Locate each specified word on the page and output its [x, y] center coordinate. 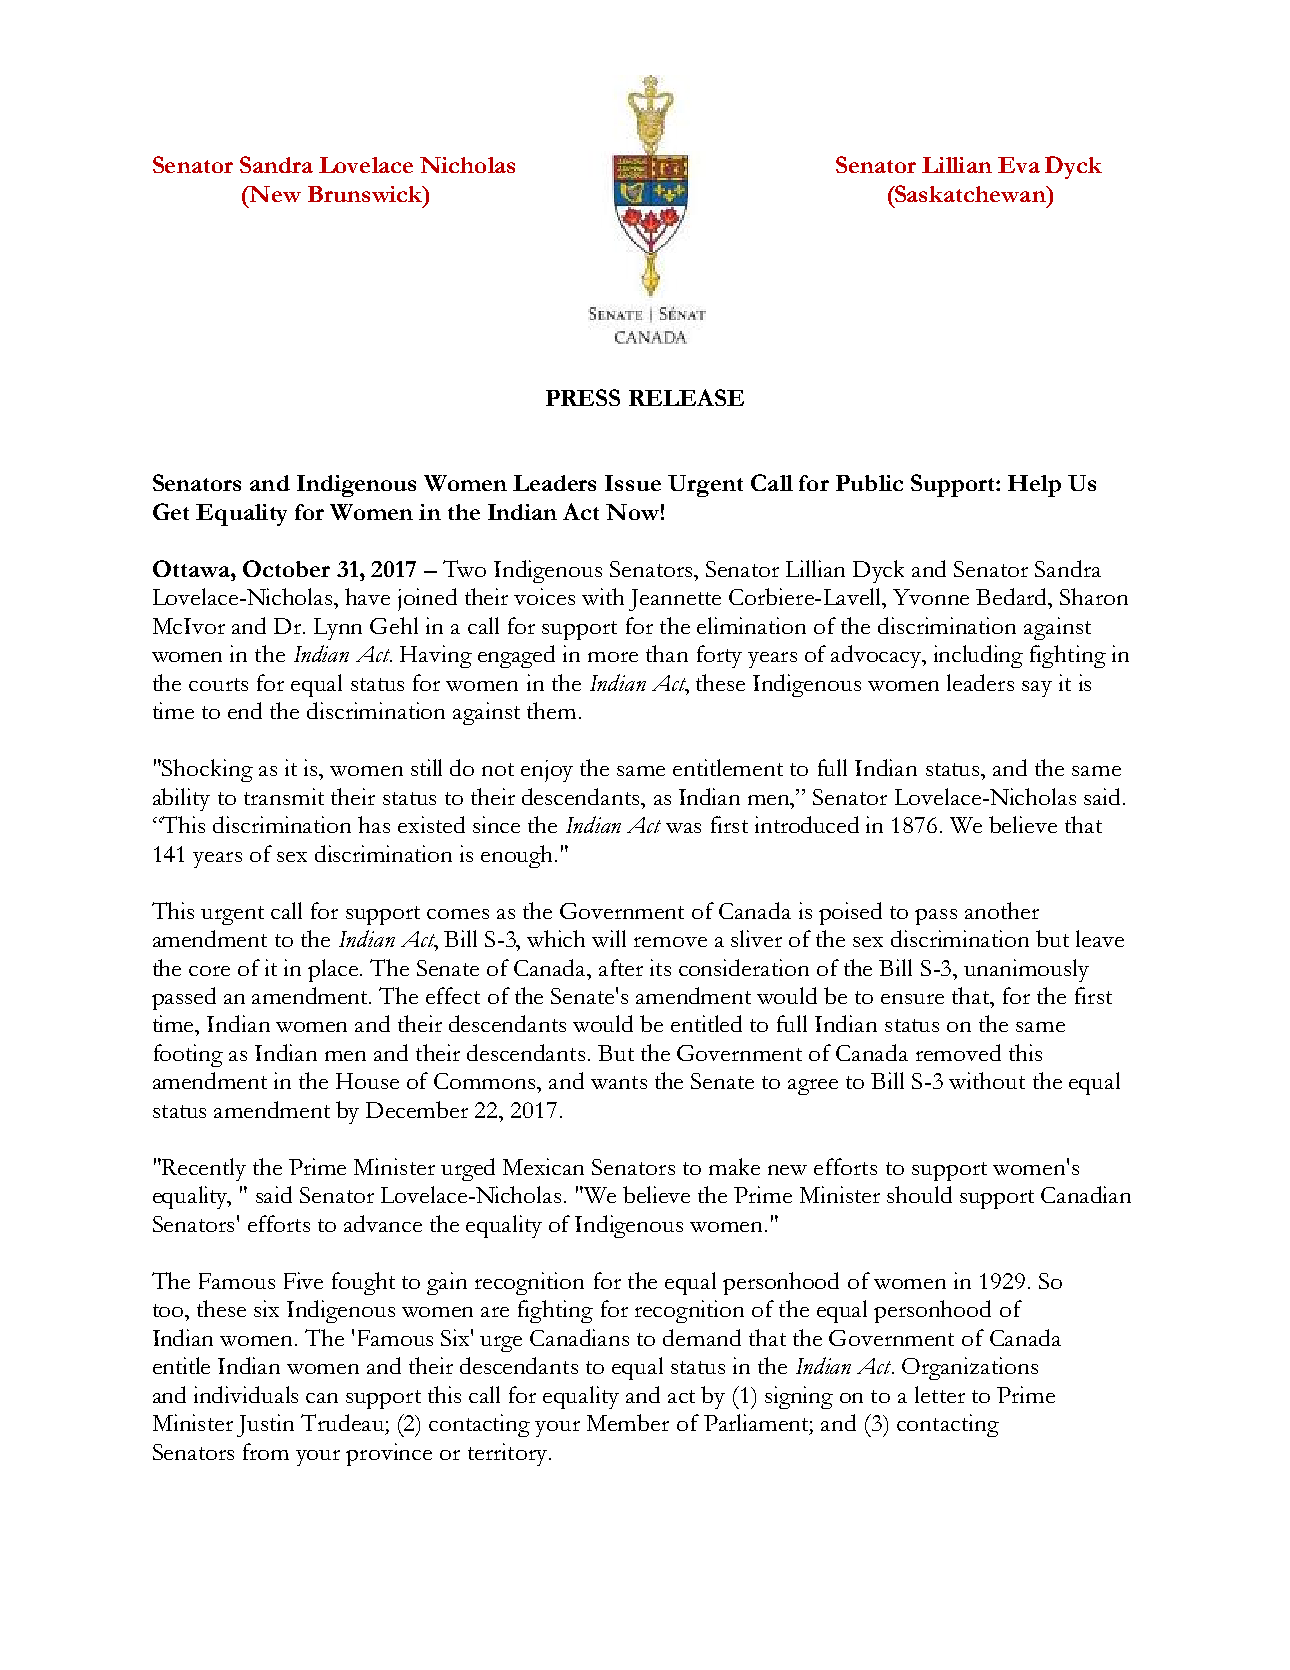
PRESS [583, 397]
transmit [284, 796]
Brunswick [366, 194]
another [1002, 910]
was [683, 828]
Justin [265, 1425]
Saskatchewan [970, 193]
